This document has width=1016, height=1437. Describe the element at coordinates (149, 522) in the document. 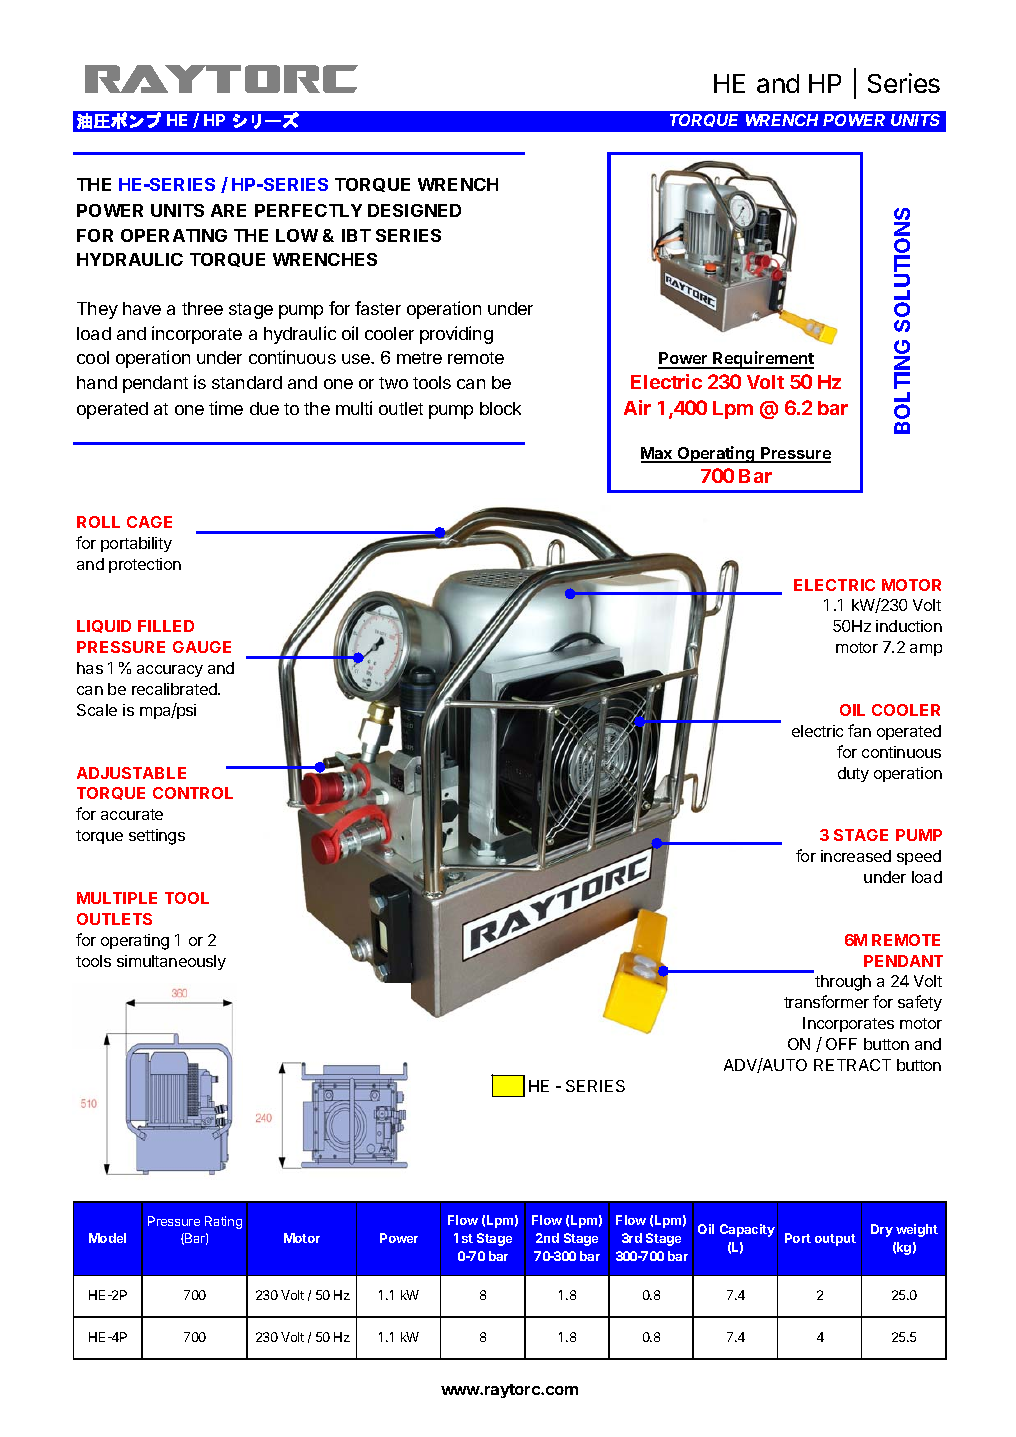

I see `CAGE` at that location.
